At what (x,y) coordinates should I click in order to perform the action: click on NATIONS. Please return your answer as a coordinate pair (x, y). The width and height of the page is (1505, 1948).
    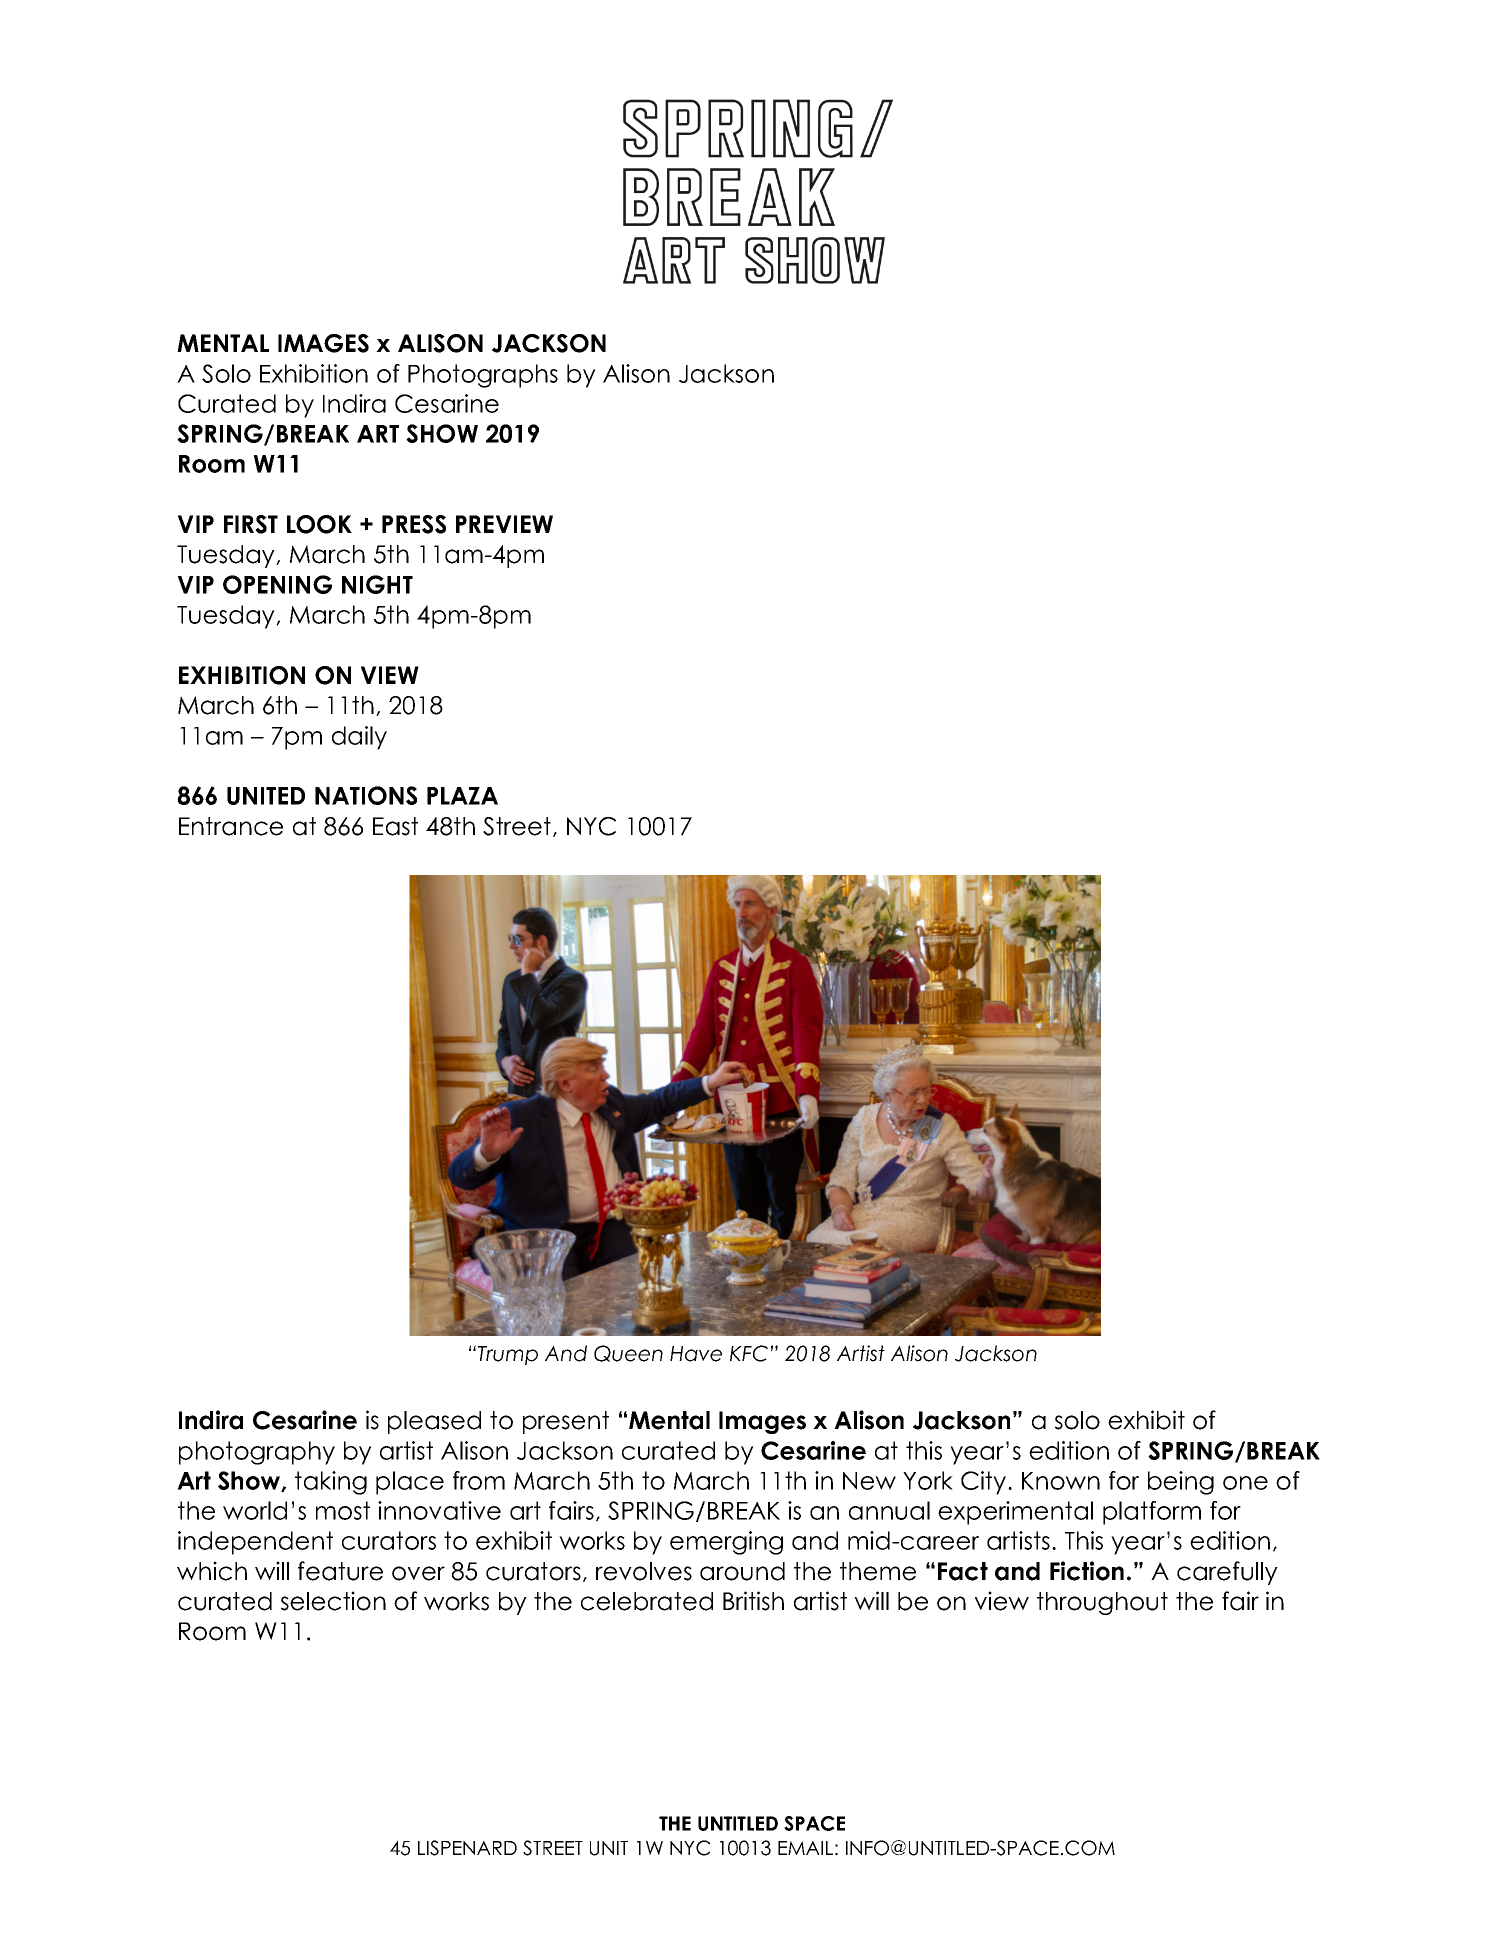
    Looking at the image, I should click on (366, 795).
